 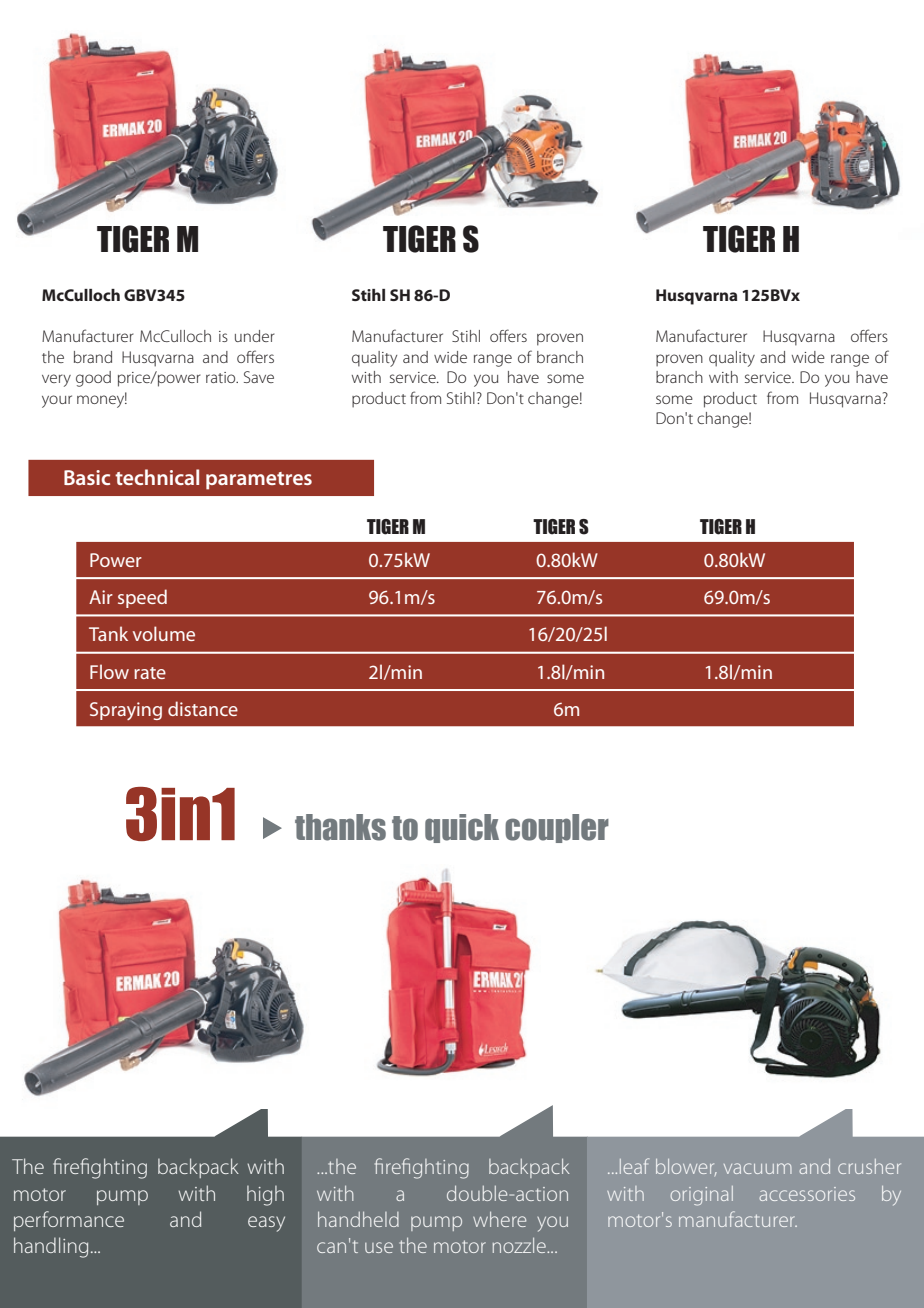 What do you see at coordinates (758, 1168) in the screenshot?
I see `vacuum` at bounding box center [758, 1168].
